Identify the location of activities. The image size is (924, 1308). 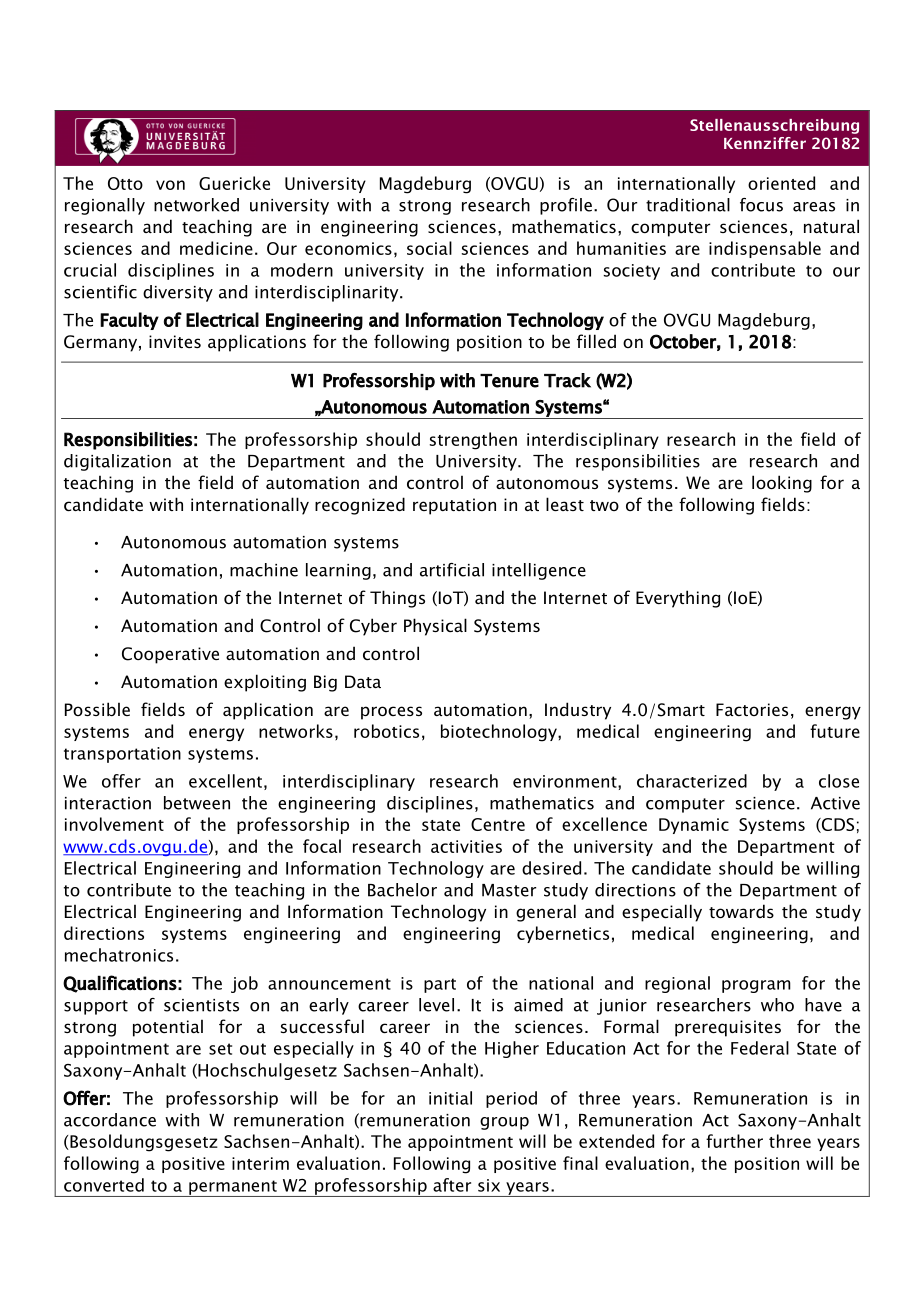
(466, 846).
